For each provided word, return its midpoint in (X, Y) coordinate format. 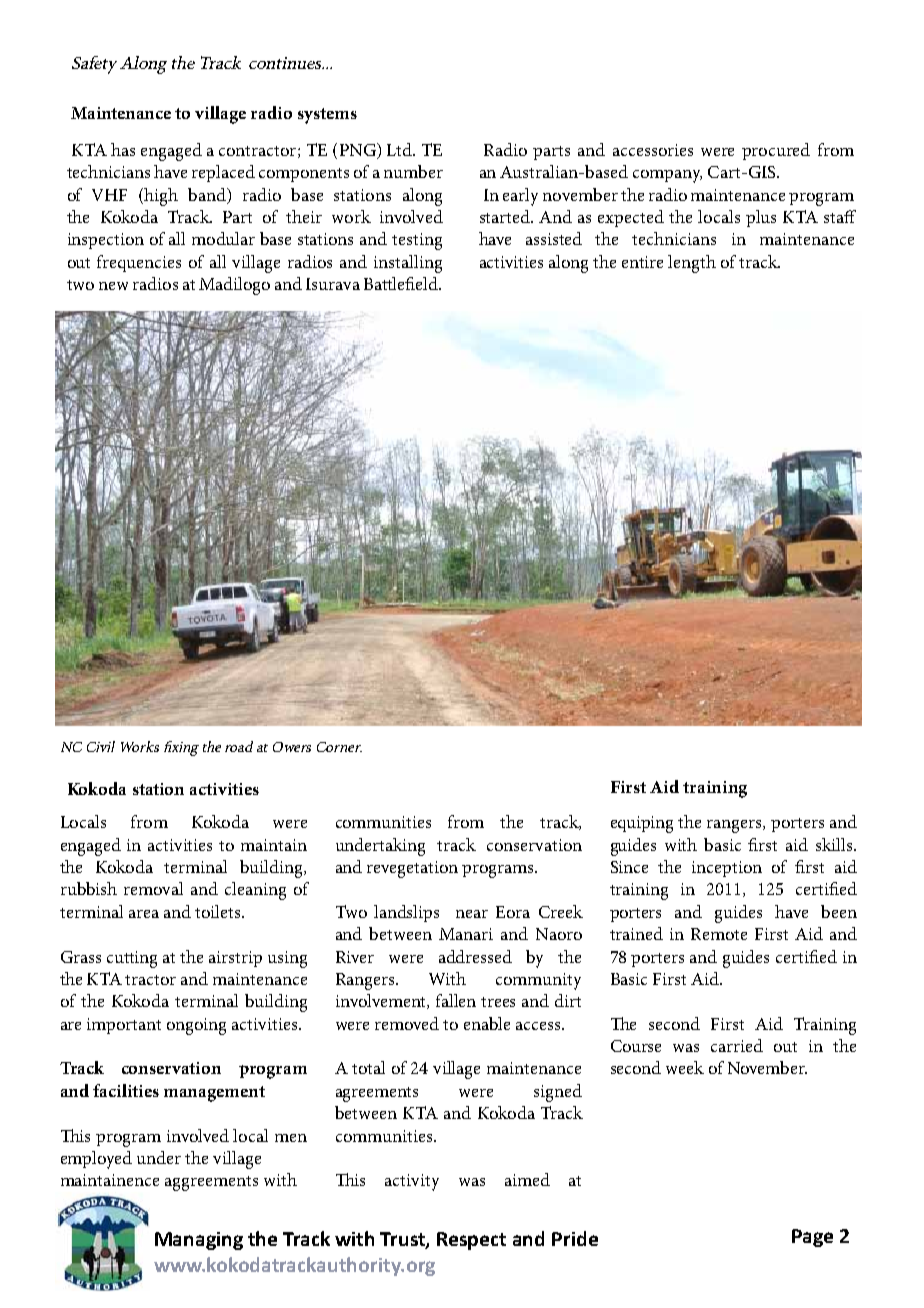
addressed (475, 956)
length (692, 264)
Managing (199, 1241)
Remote (719, 934)
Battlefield (402, 283)
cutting (132, 959)
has (123, 149)
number (413, 171)
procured (776, 151)
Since (629, 867)
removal (153, 888)
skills (835, 844)
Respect (471, 1241)
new (113, 286)
